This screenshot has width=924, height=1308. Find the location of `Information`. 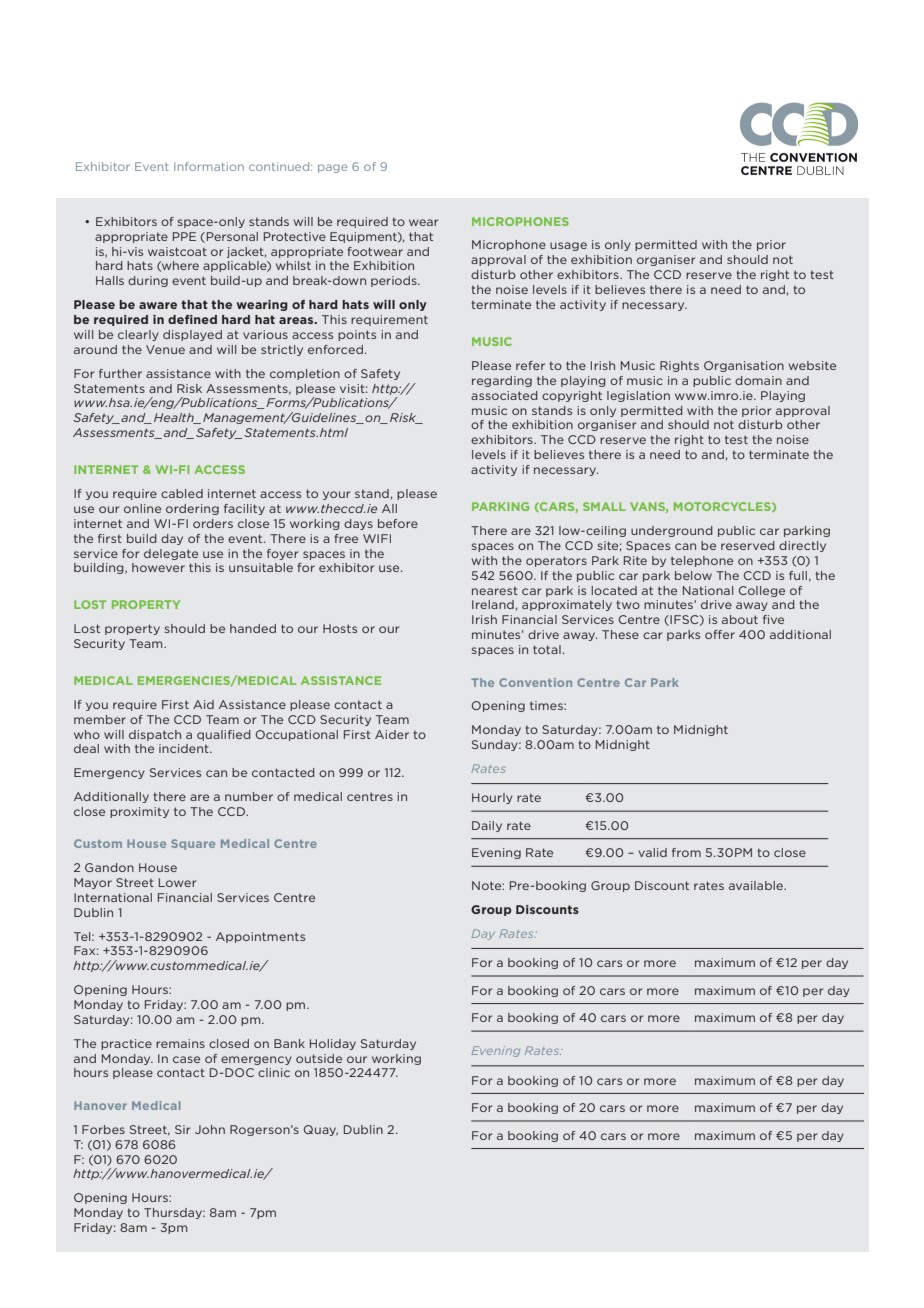

Information is located at coordinates (209, 166).
